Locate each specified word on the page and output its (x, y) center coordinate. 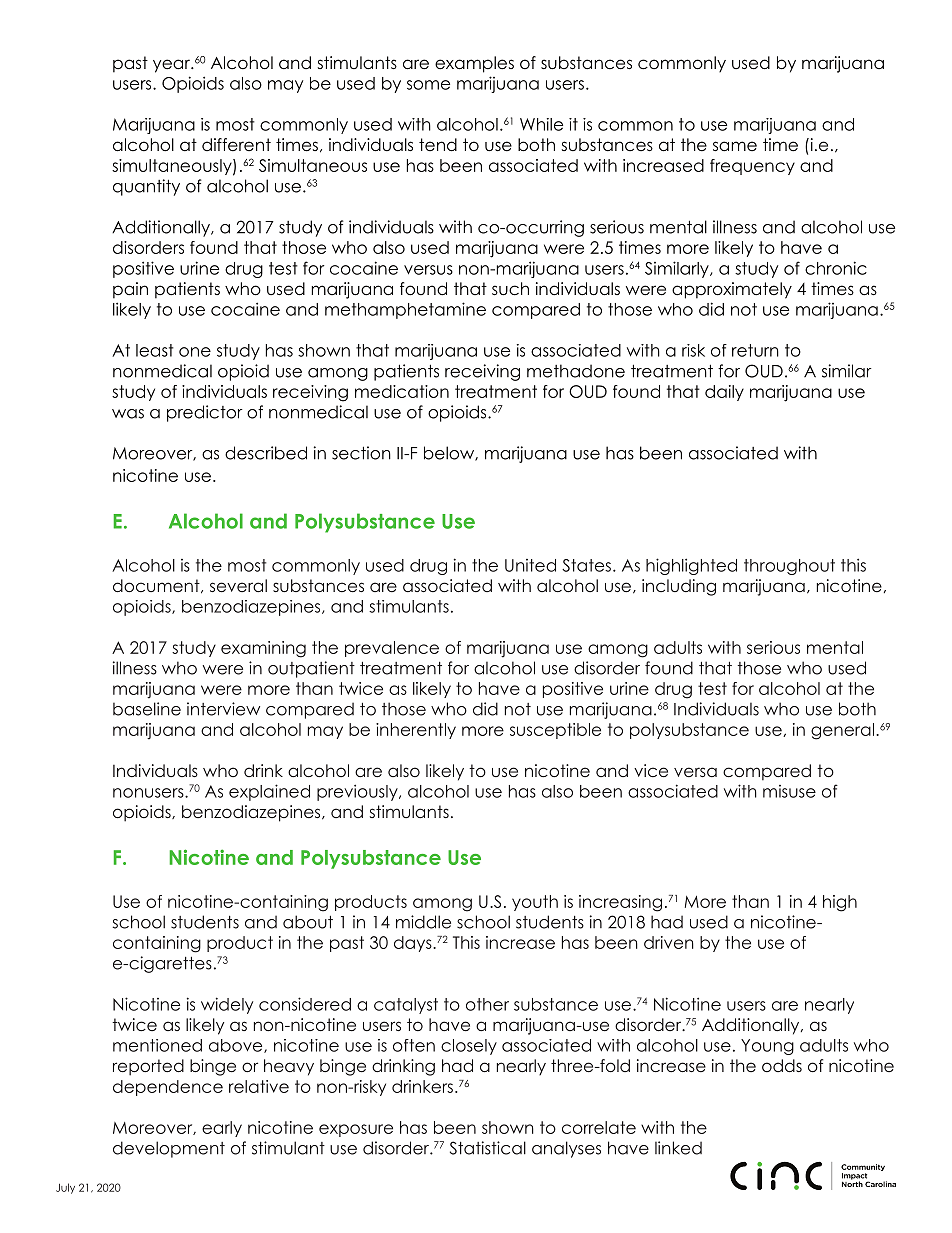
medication (402, 391)
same (735, 146)
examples (474, 64)
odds (782, 1065)
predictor (205, 413)
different (236, 145)
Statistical (488, 1148)
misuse (789, 791)
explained (269, 792)
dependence (168, 1088)
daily (724, 393)
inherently (416, 731)
